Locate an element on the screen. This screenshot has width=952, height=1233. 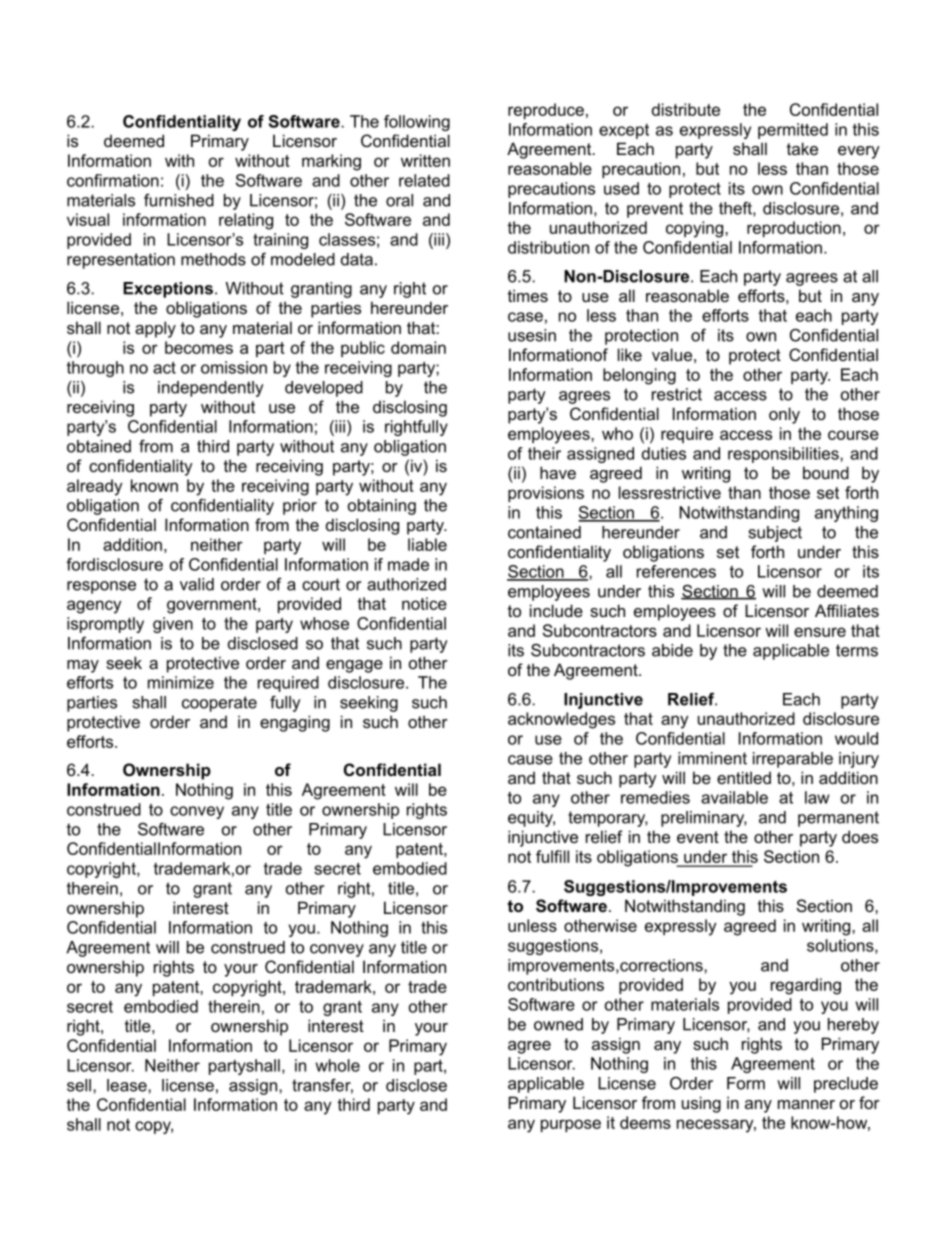
written is located at coordinates (425, 160).
